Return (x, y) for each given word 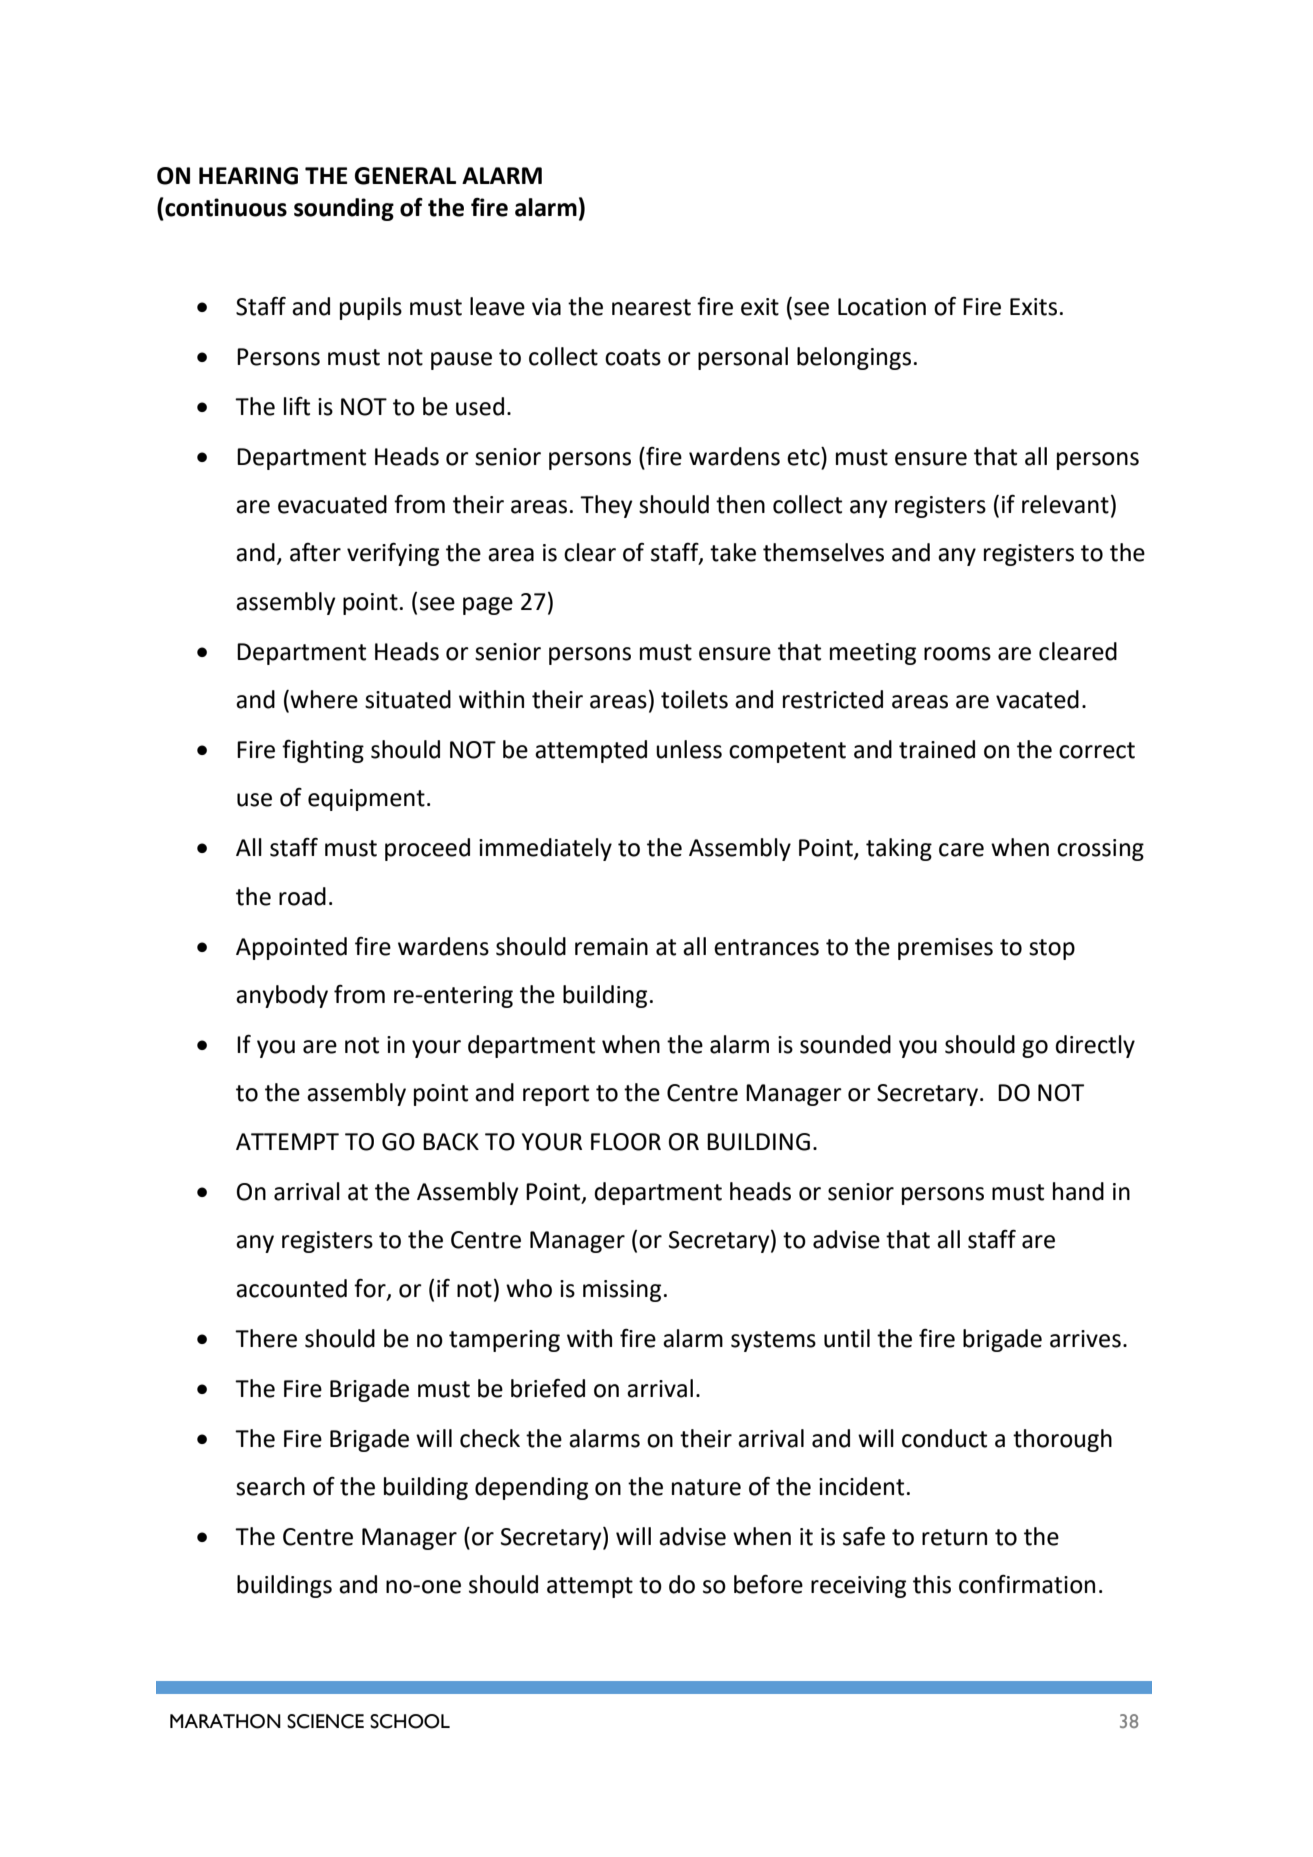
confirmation (1027, 1584)
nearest (651, 307)
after (315, 552)
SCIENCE (325, 1721)
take (733, 552)
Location (882, 307)
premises (945, 949)
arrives (1085, 1339)
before (768, 1584)
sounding (344, 209)
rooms (957, 654)
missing (622, 1291)
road (302, 896)
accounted (291, 1288)
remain (611, 947)
